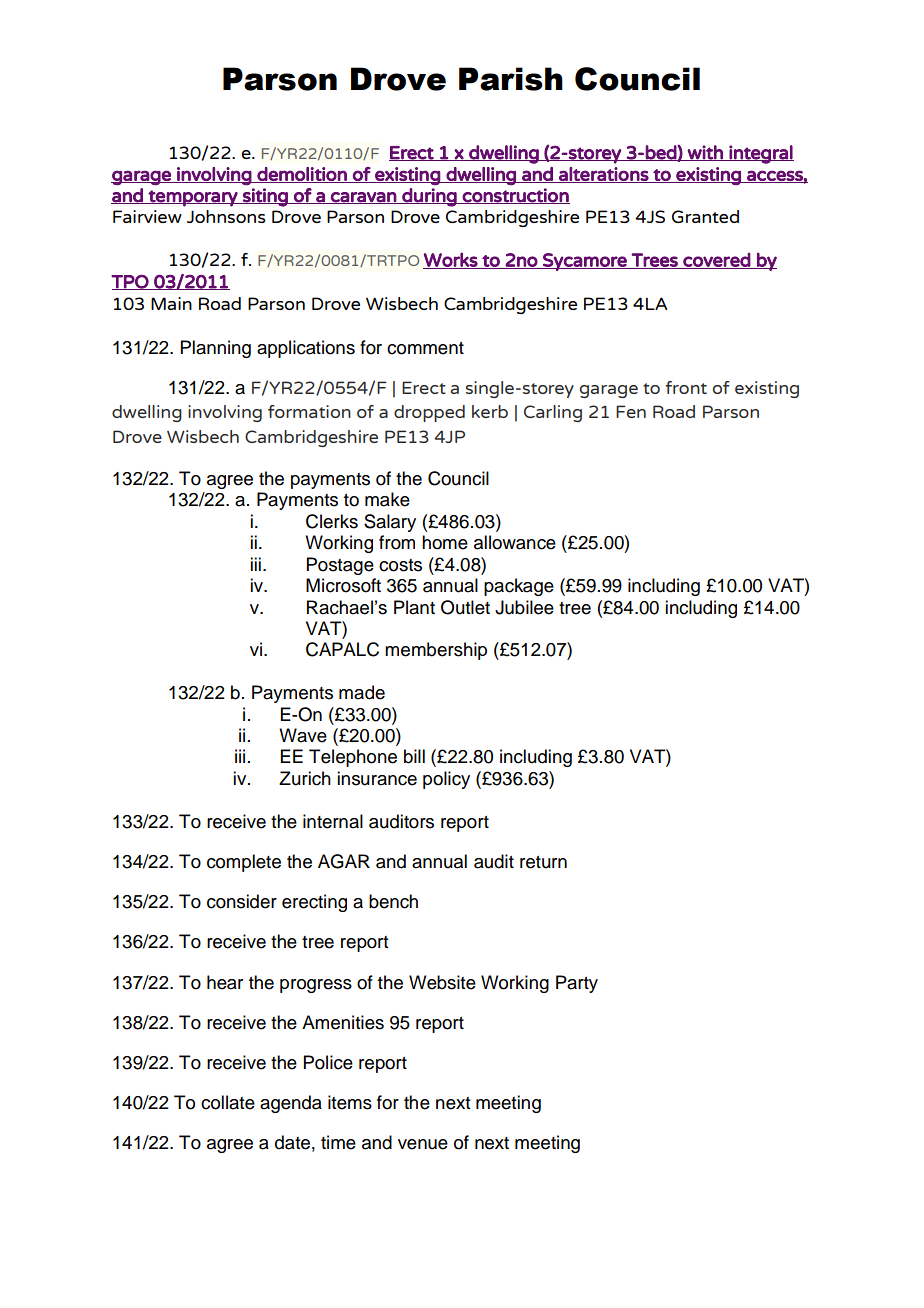 Image resolution: width=924 pixels, height=1308 pixels. I want to click on Outlet, so click(465, 607).
